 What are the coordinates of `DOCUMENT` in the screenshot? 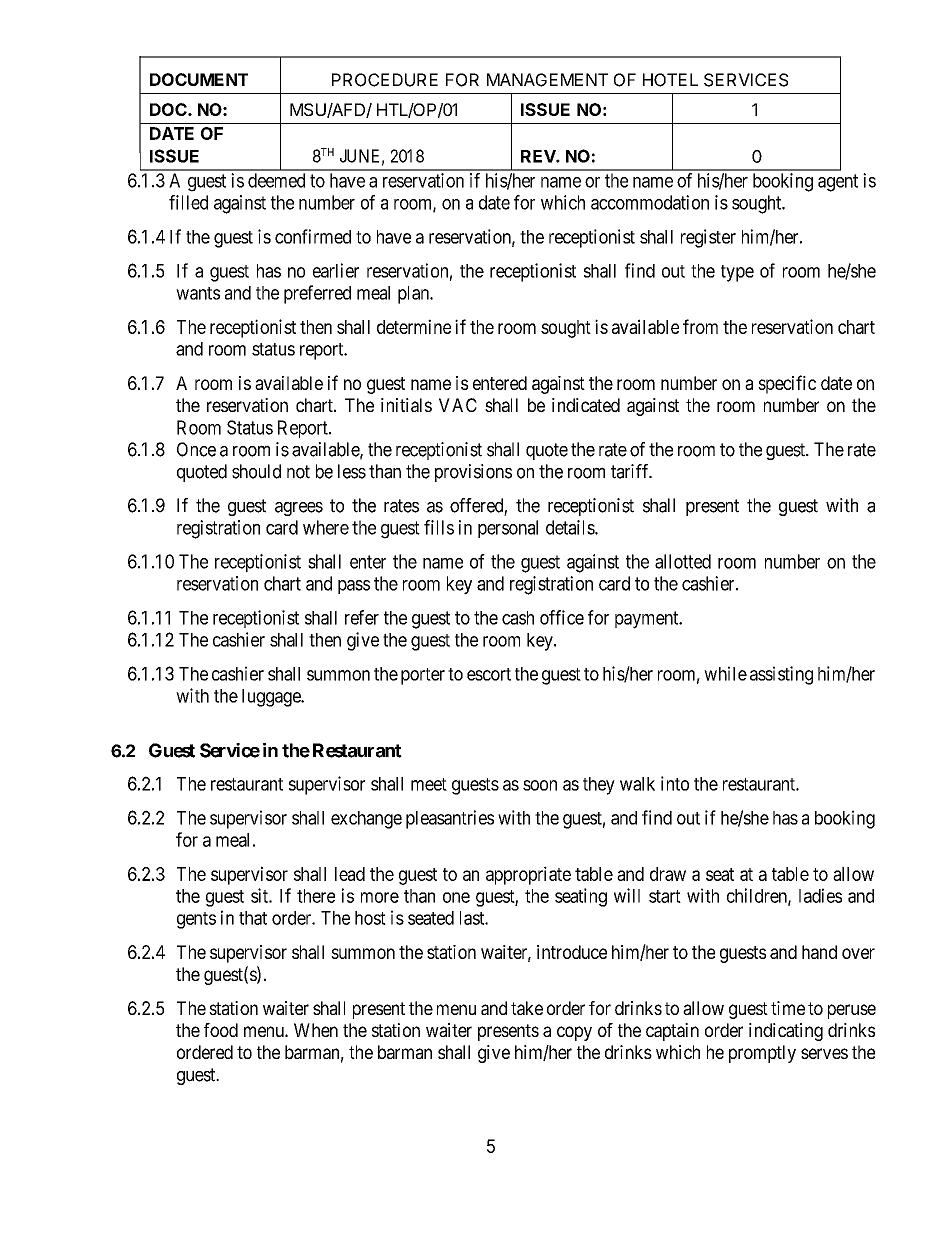 It's located at (199, 79).
